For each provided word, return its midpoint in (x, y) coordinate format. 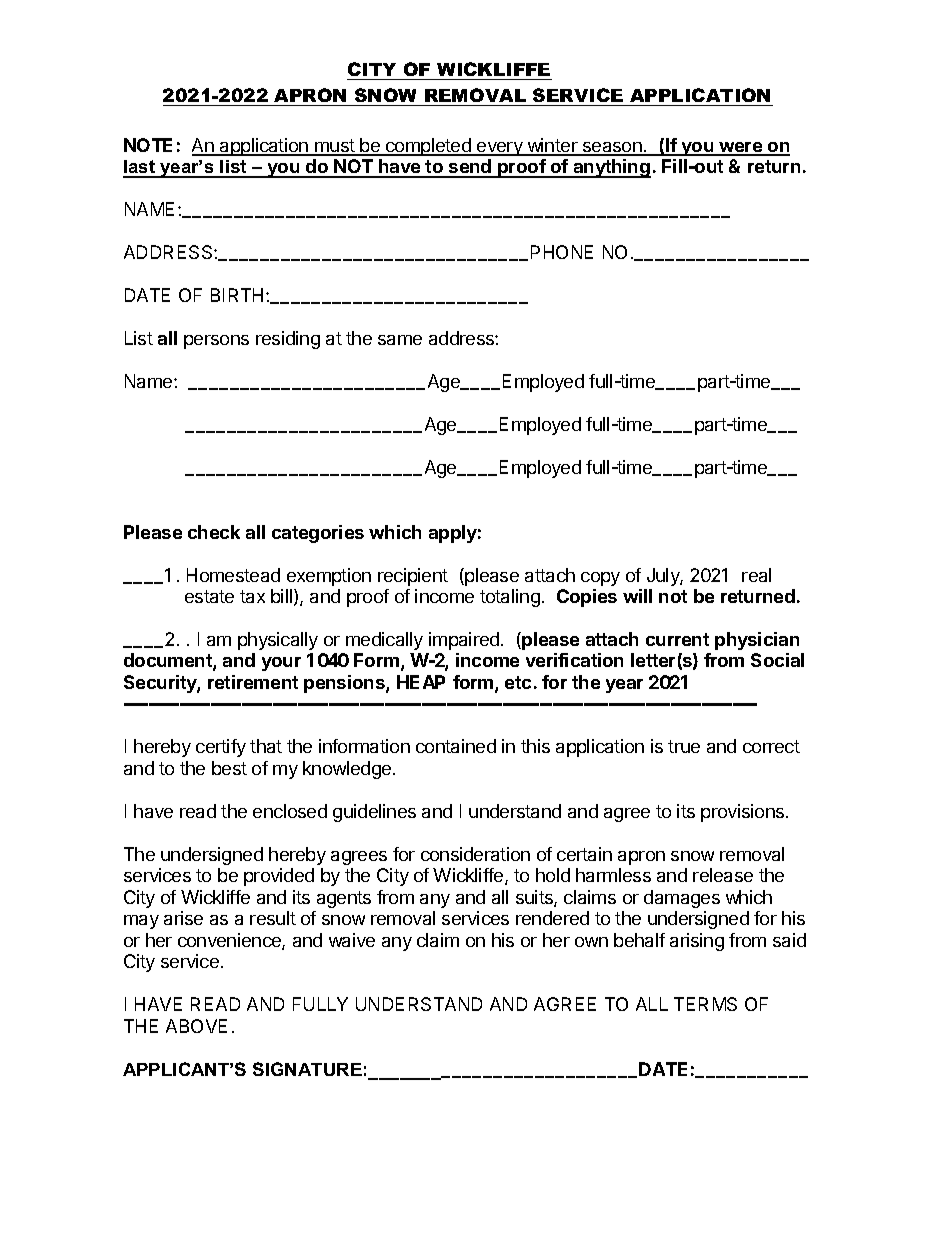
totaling (510, 598)
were (740, 148)
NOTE (148, 145)
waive (352, 940)
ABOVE (196, 1026)
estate (209, 596)
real (756, 575)
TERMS (705, 1004)
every (500, 149)
